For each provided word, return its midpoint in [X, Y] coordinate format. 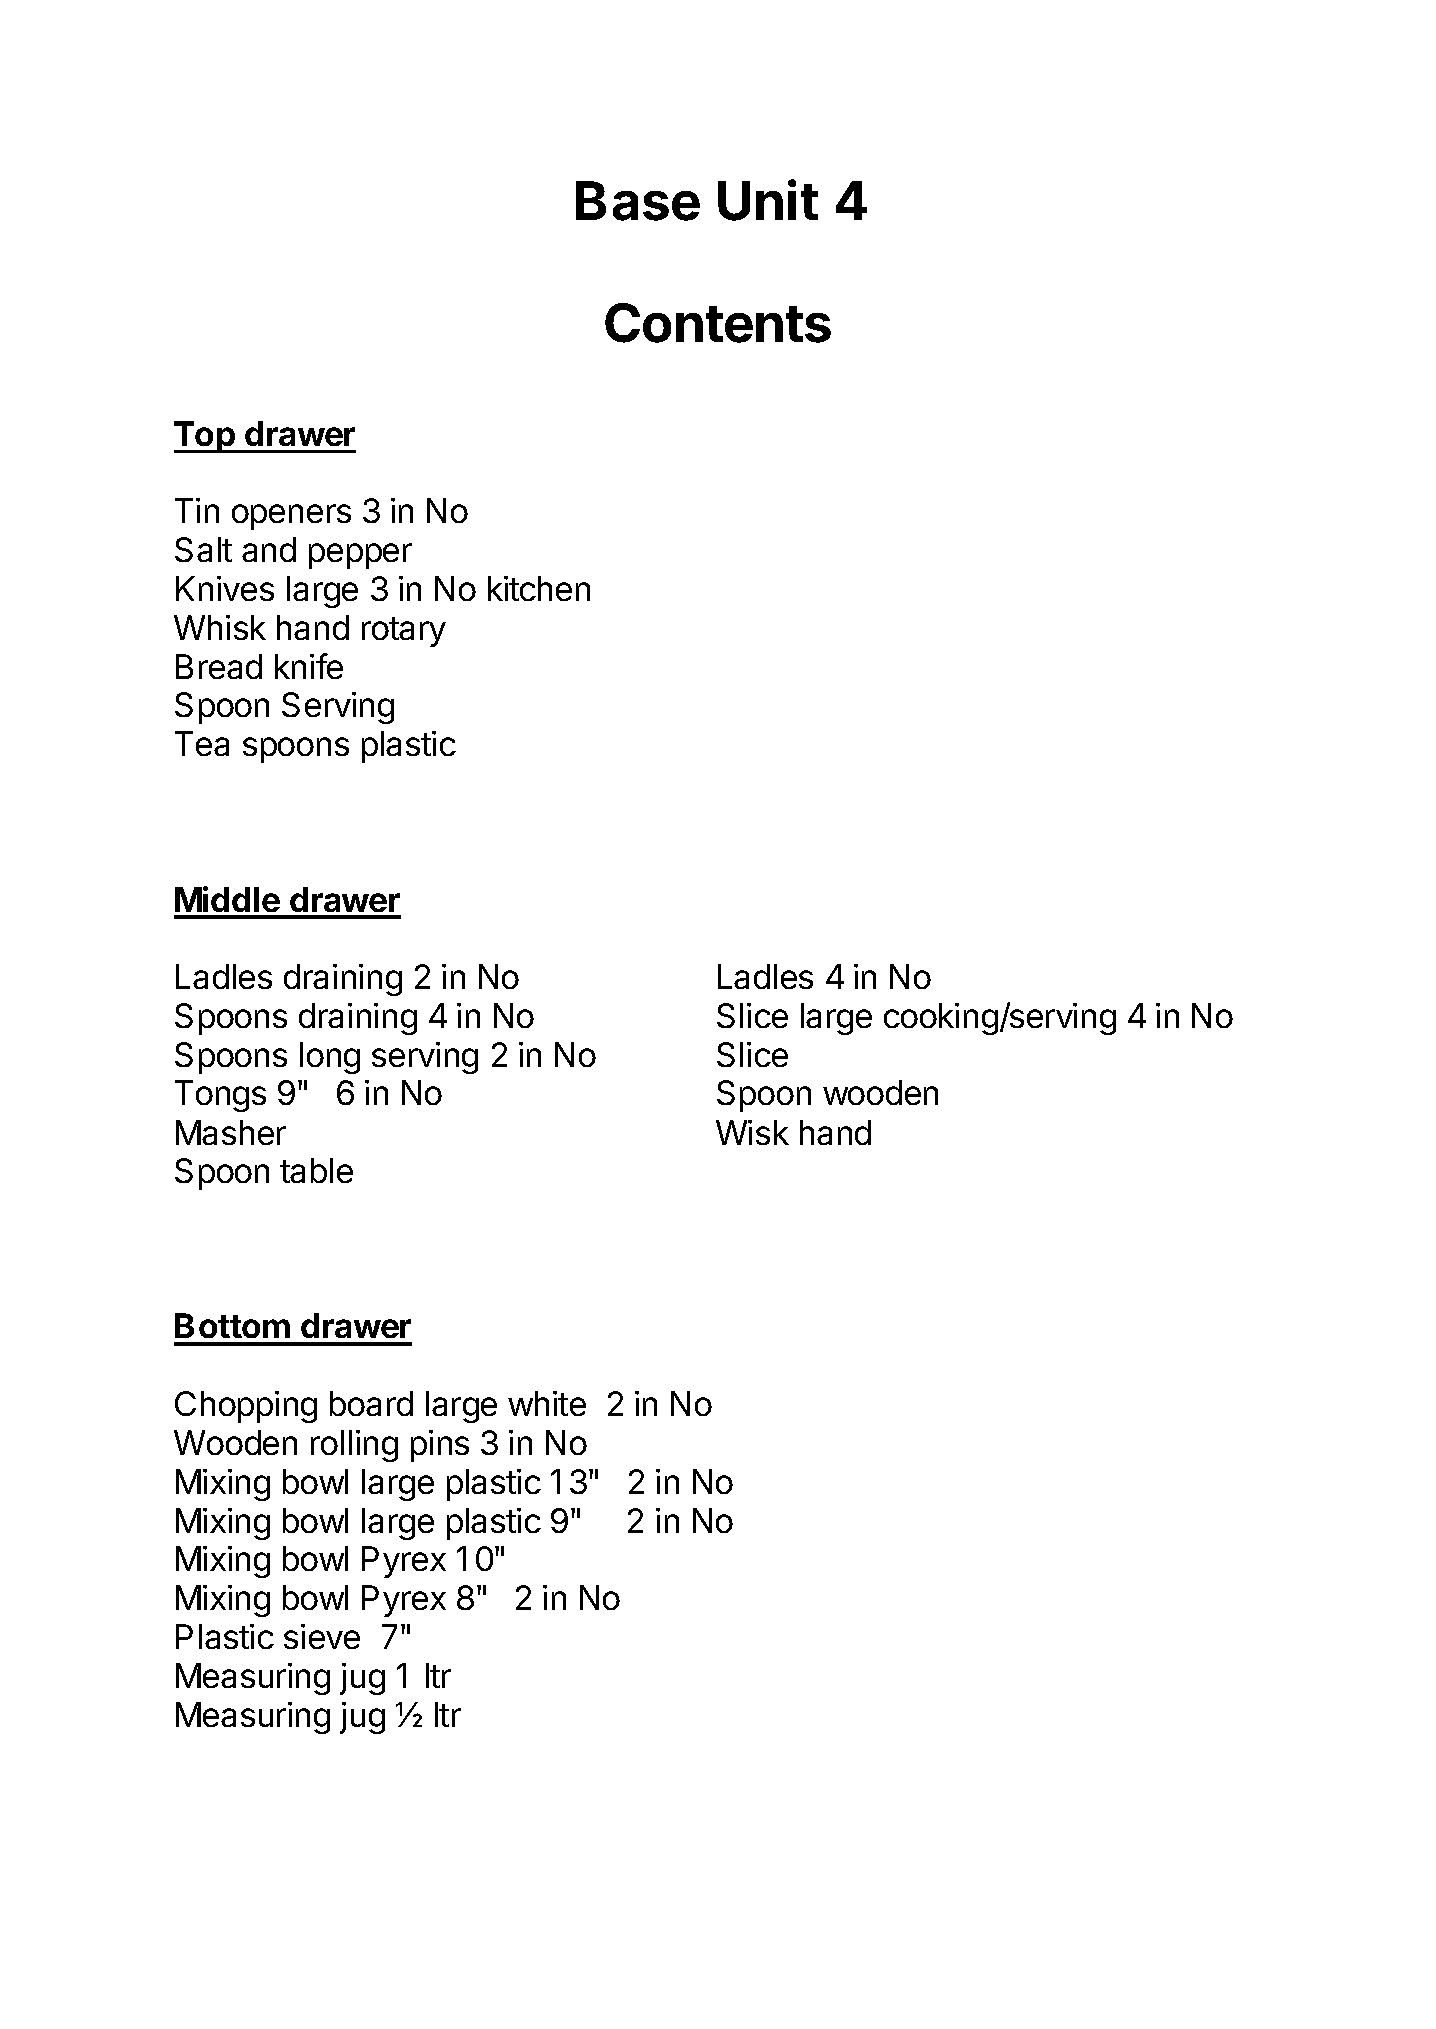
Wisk [752, 1132]
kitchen [539, 588]
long [330, 1058]
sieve [322, 1636]
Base [638, 201]
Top [205, 437]
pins [440, 1446]
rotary [404, 632]
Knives [225, 588]
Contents [718, 323]
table [316, 1170]
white [547, 1403]
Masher [231, 1132]
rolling [354, 1446]
